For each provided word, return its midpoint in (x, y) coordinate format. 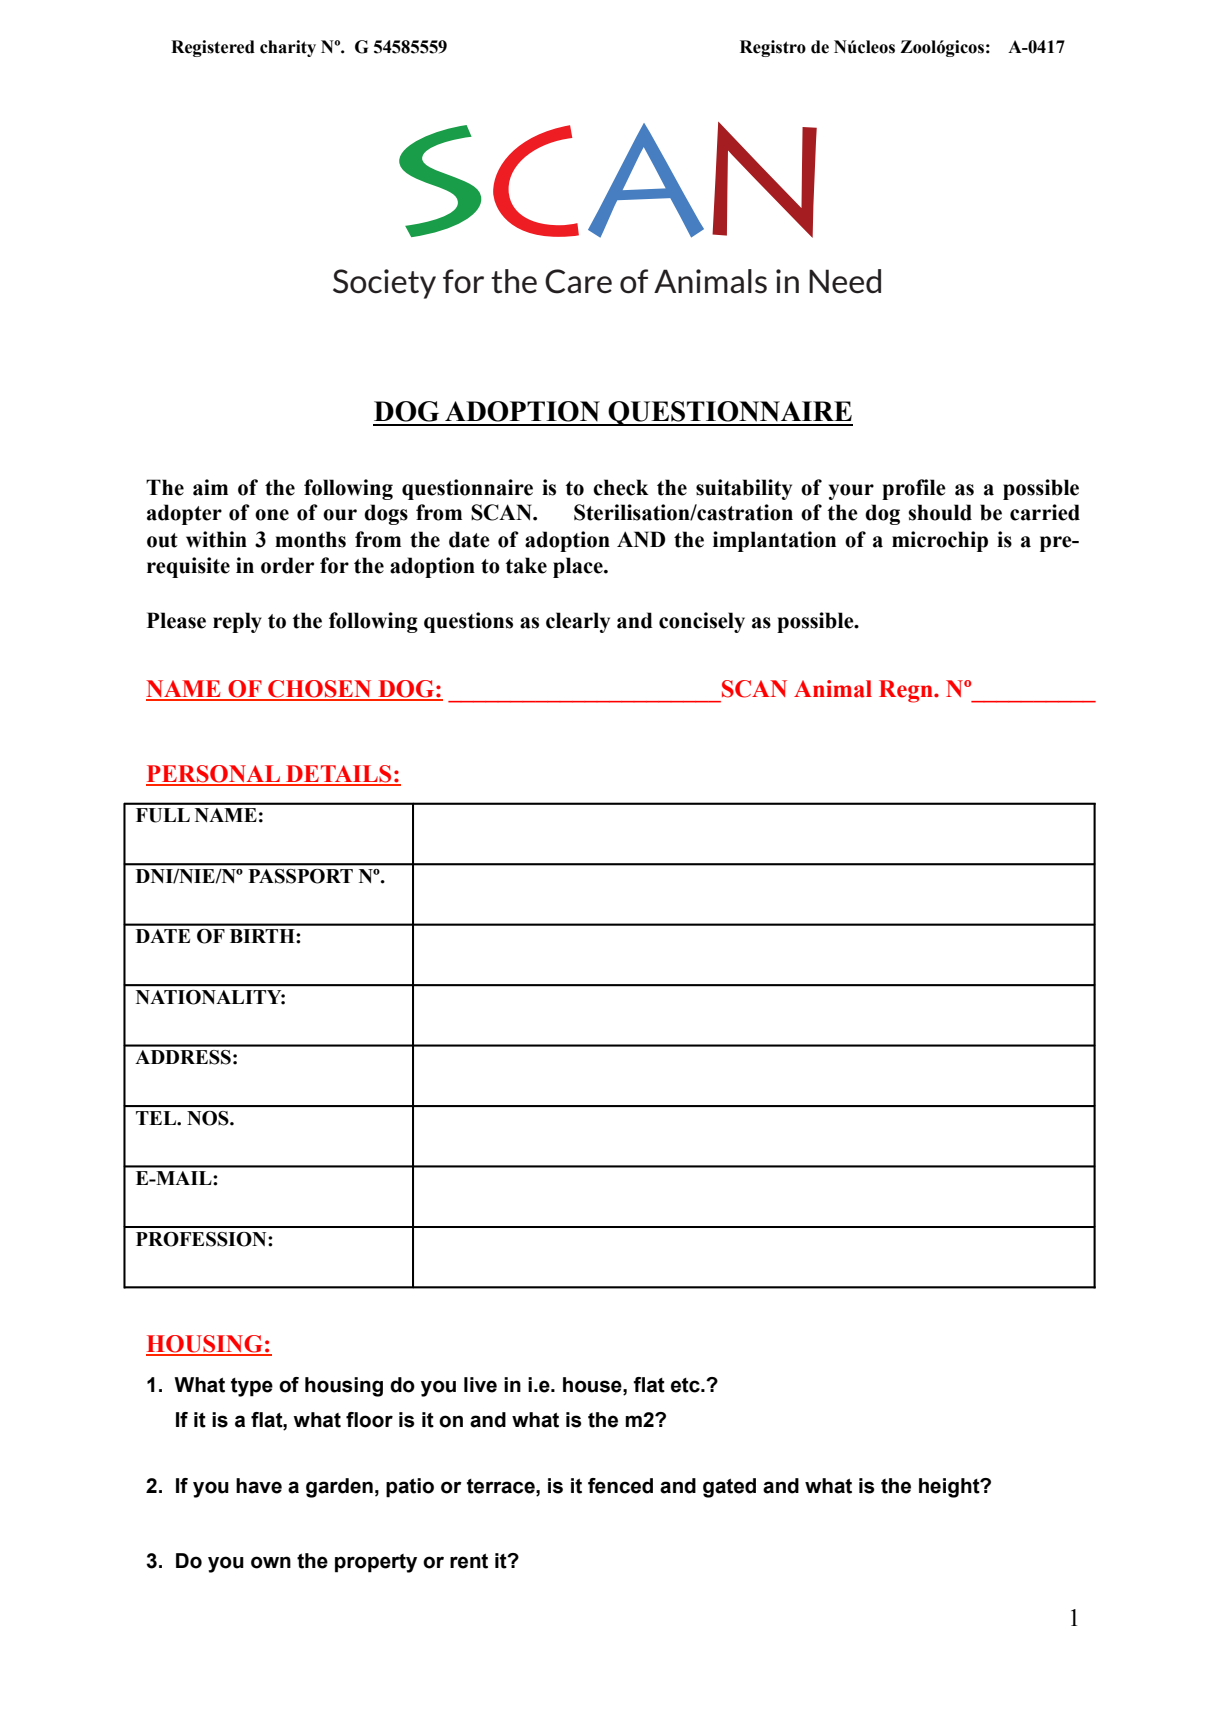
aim (210, 487)
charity (288, 48)
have (259, 1486)
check (621, 487)
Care (578, 281)
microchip (940, 541)
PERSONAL (214, 775)
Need (845, 281)
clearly (578, 622)
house (593, 1385)
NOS (209, 1118)
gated (729, 1488)
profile (914, 489)
